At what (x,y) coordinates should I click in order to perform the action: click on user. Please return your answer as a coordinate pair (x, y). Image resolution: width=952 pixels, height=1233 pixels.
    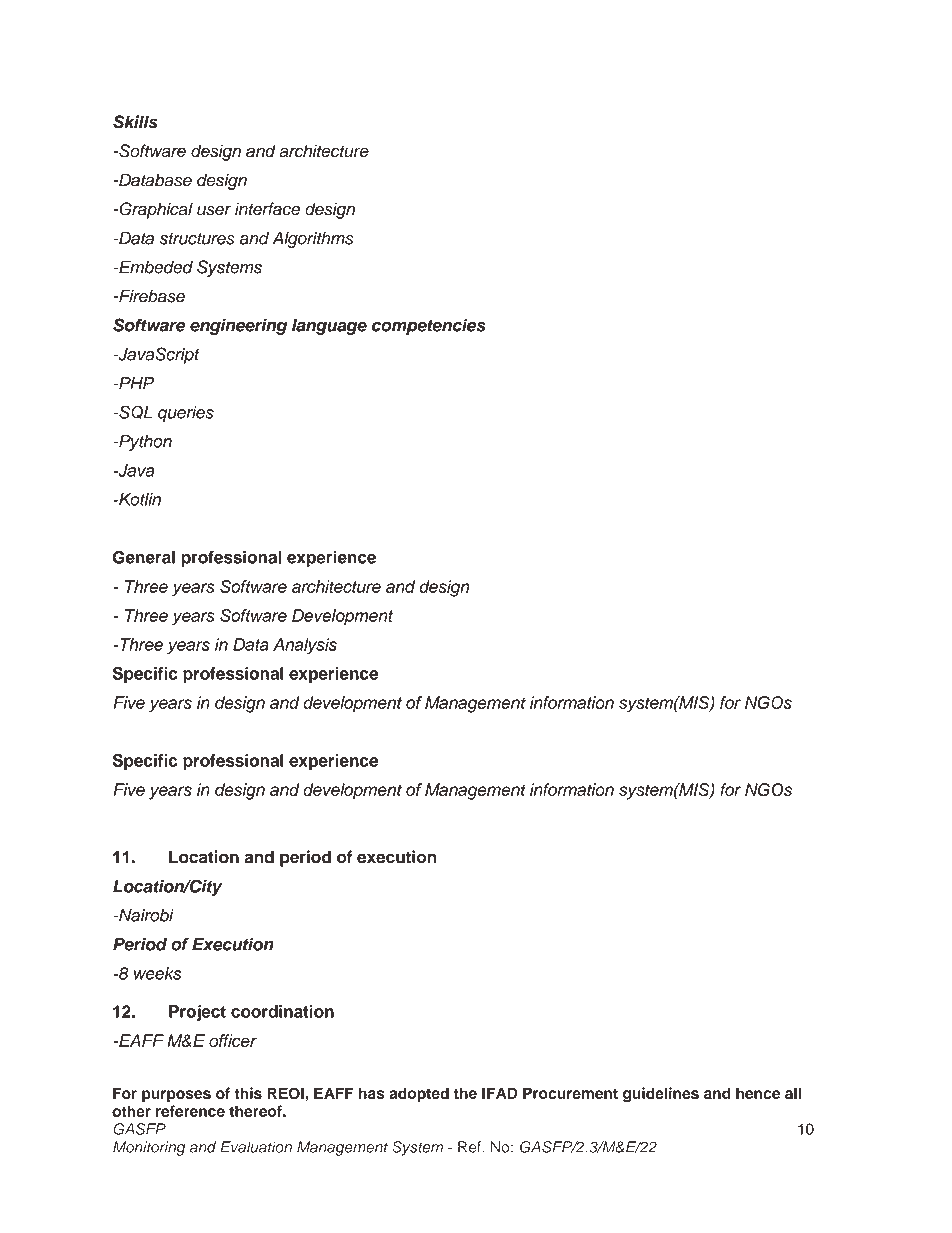
    Looking at the image, I should click on (214, 210).
